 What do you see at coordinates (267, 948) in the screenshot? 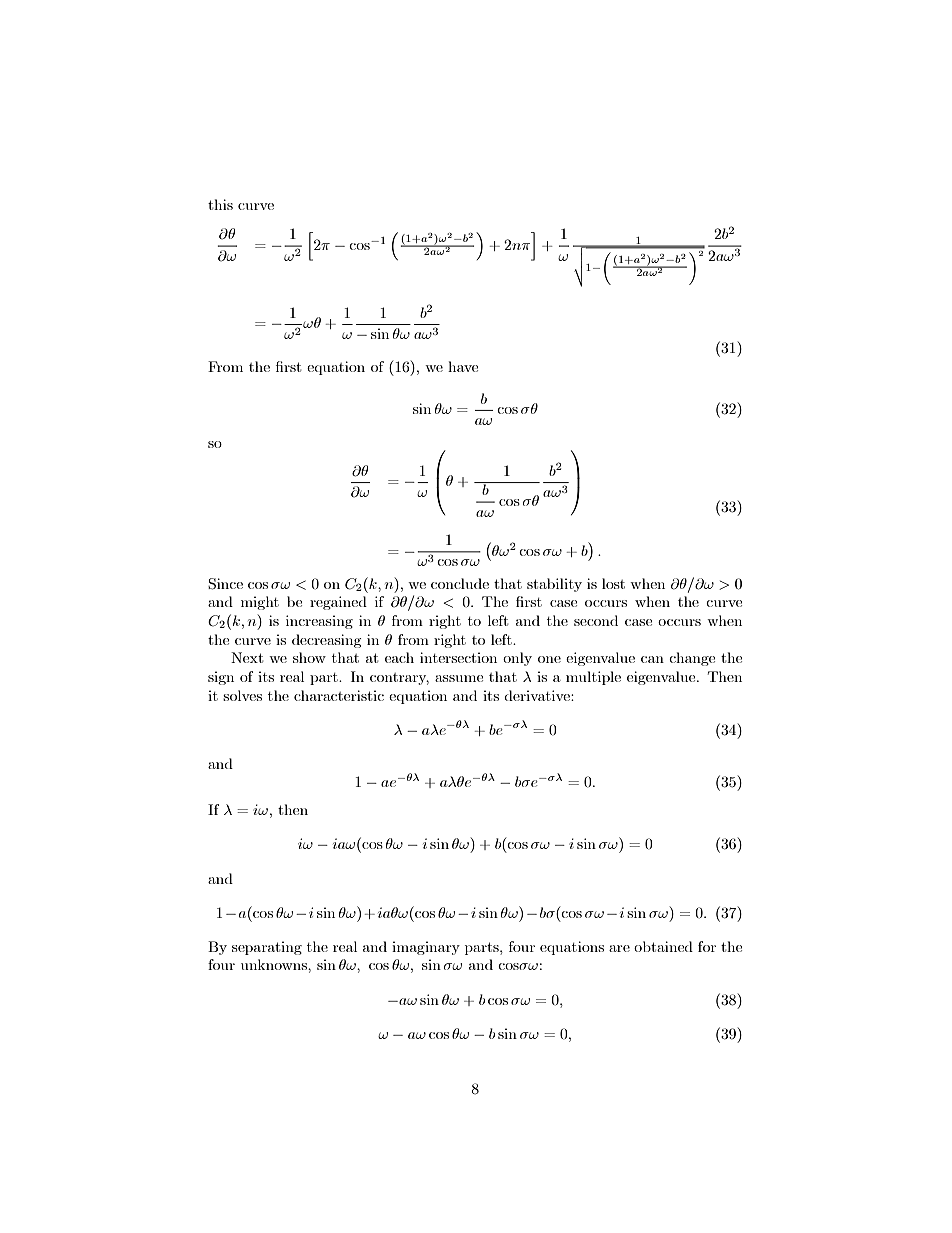
I see `separating` at bounding box center [267, 948].
